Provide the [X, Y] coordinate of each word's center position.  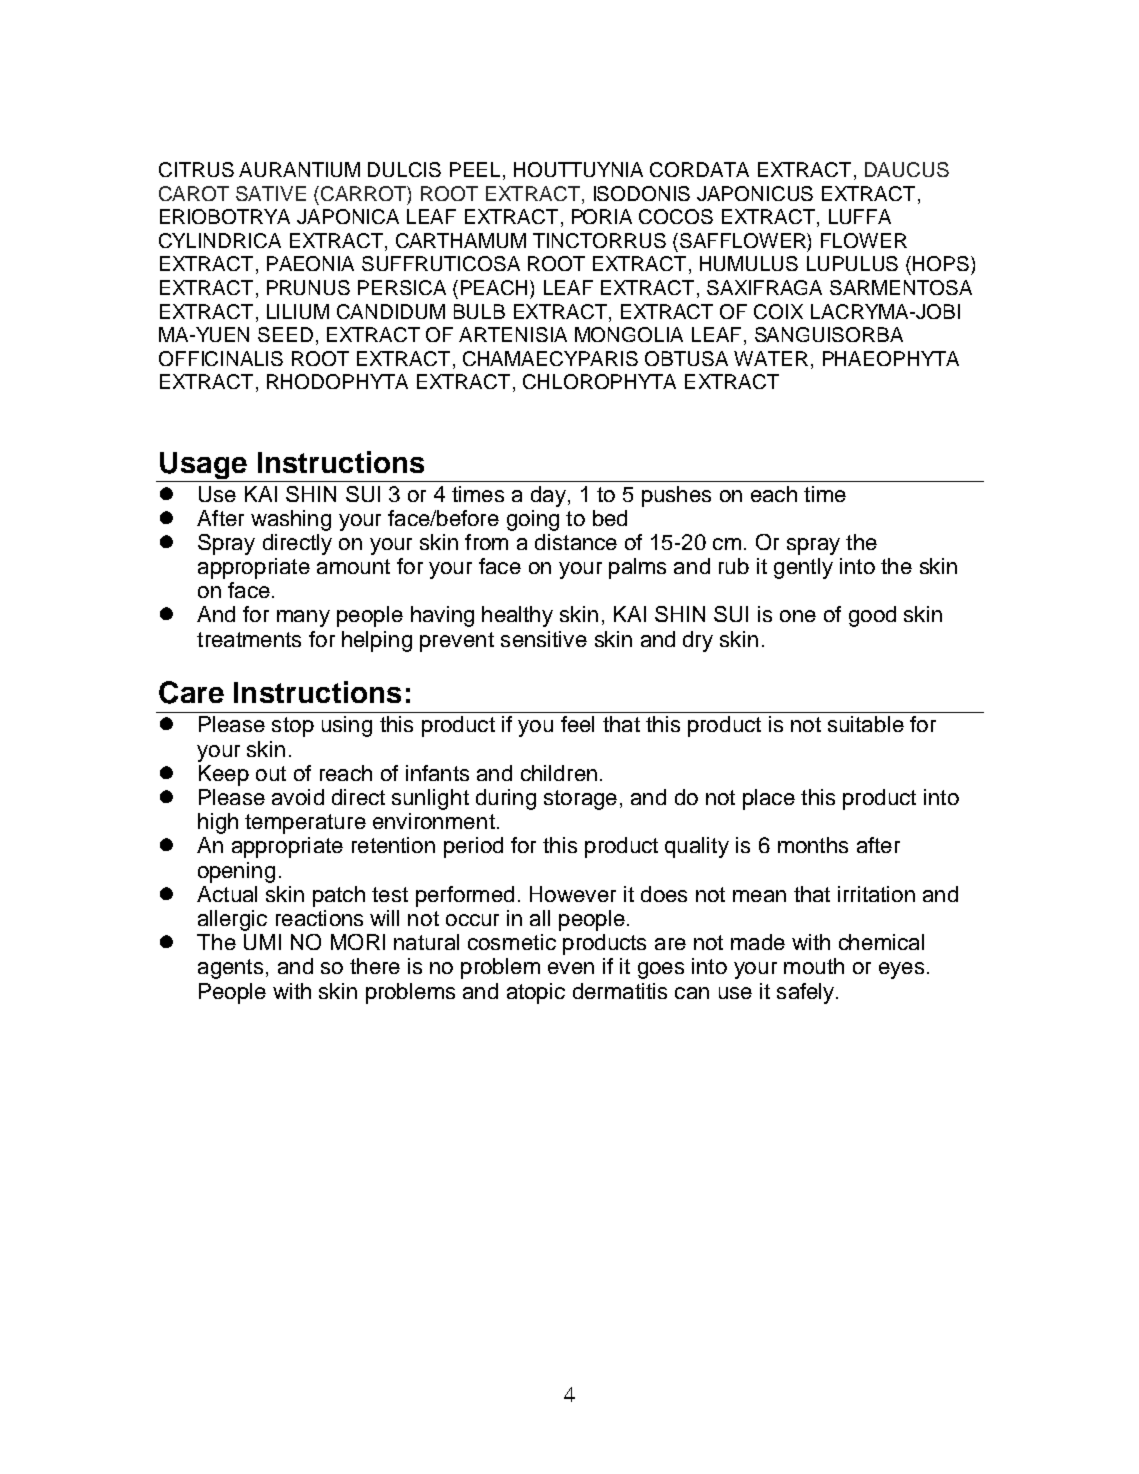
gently [803, 568]
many [303, 618]
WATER [771, 358]
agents [230, 969]
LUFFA [860, 216]
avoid [298, 797]
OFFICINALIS [221, 358]
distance [576, 542]
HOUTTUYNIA [578, 169]
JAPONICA [348, 216]
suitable [866, 724]
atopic [536, 993]
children [559, 773]
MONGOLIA [629, 334]
